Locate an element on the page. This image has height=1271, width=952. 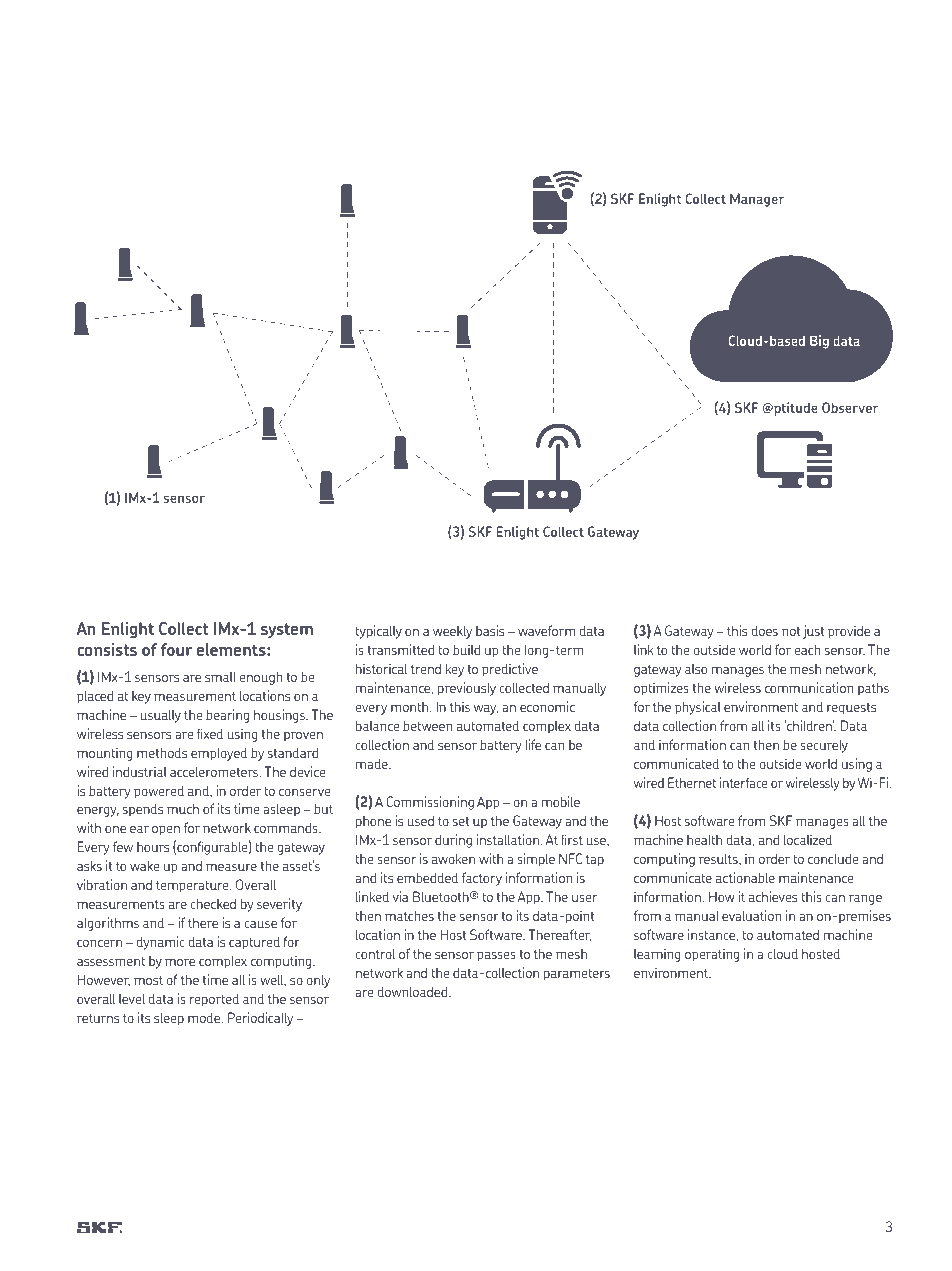
Big is located at coordinates (819, 342).
